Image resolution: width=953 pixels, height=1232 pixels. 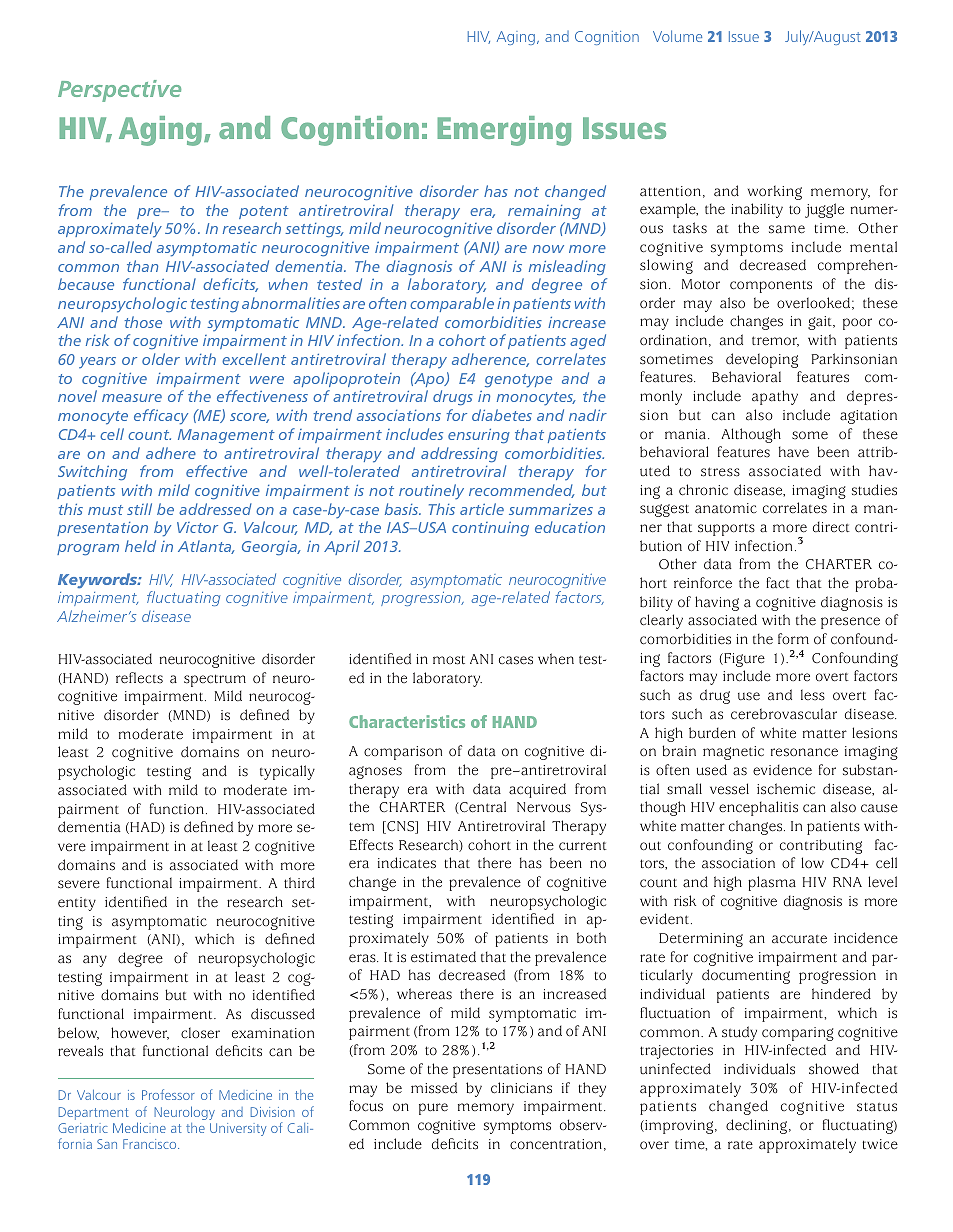 I want to click on Emerging, so click(x=504, y=131).
